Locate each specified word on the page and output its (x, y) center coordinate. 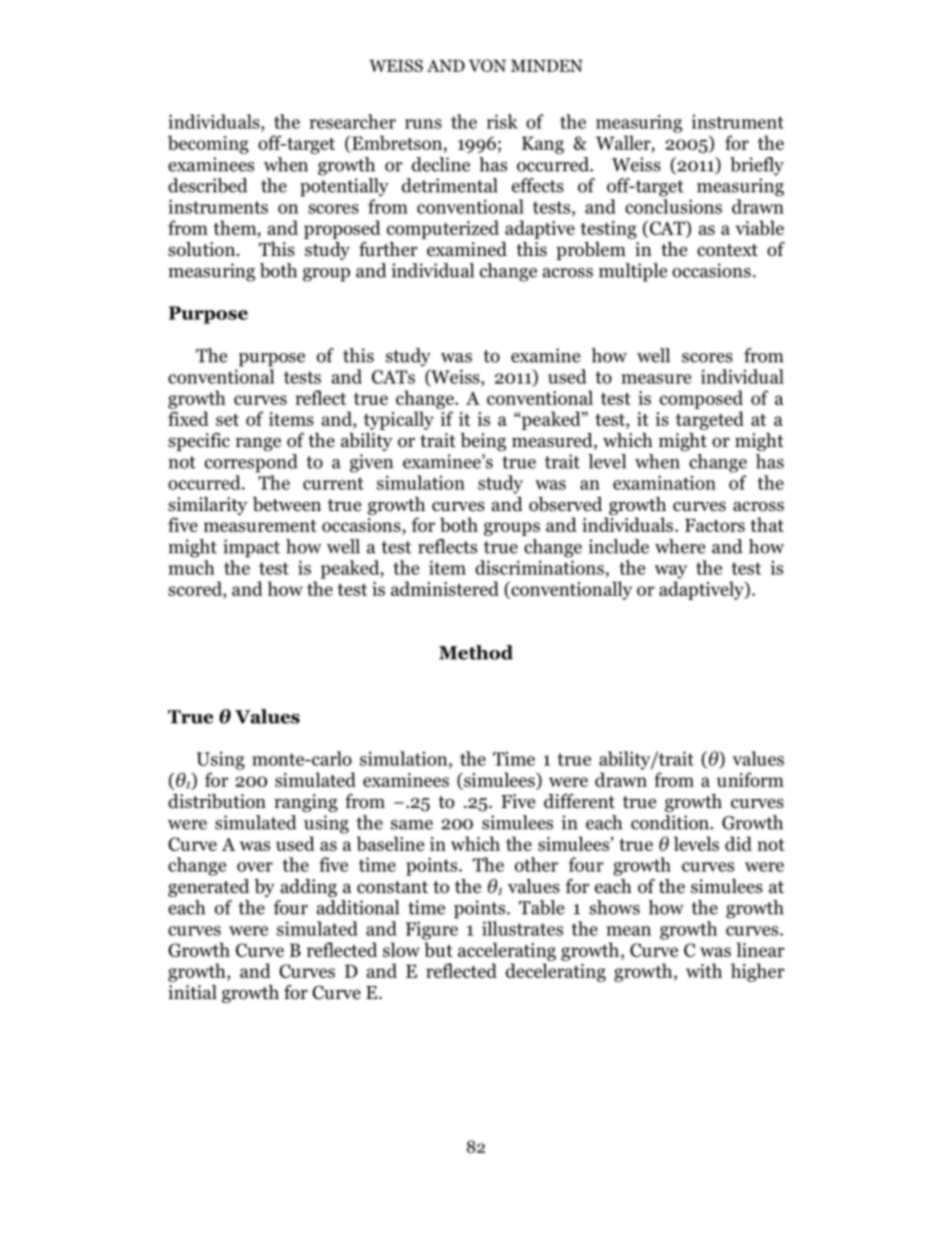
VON (487, 65)
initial (192, 992)
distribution (217, 801)
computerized (443, 229)
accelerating (507, 951)
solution (201, 249)
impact (251, 548)
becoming (208, 144)
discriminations (539, 567)
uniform (750, 779)
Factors (715, 525)
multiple (633, 272)
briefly (757, 166)
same (412, 825)
